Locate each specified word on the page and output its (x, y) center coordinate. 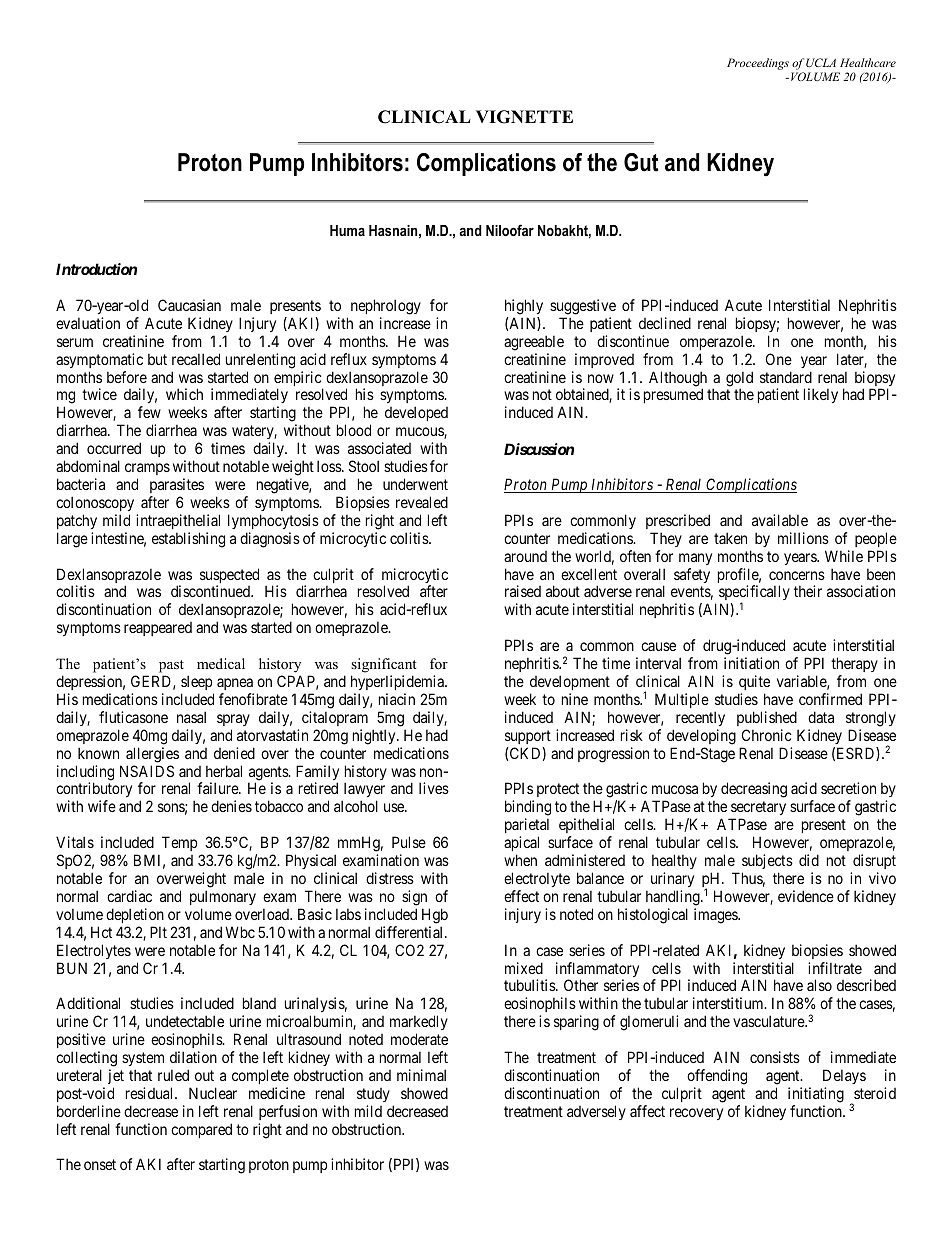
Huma (347, 230)
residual (151, 1093)
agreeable (534, 343)
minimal (421, 1075)
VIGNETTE (524, 117)
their (808, 591)
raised (523, 591)
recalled (196, 359)
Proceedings (758, 64)
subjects (767, 861)
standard (786, 377)
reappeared (158, 629)
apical (521, 843)
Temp (179, 843)
